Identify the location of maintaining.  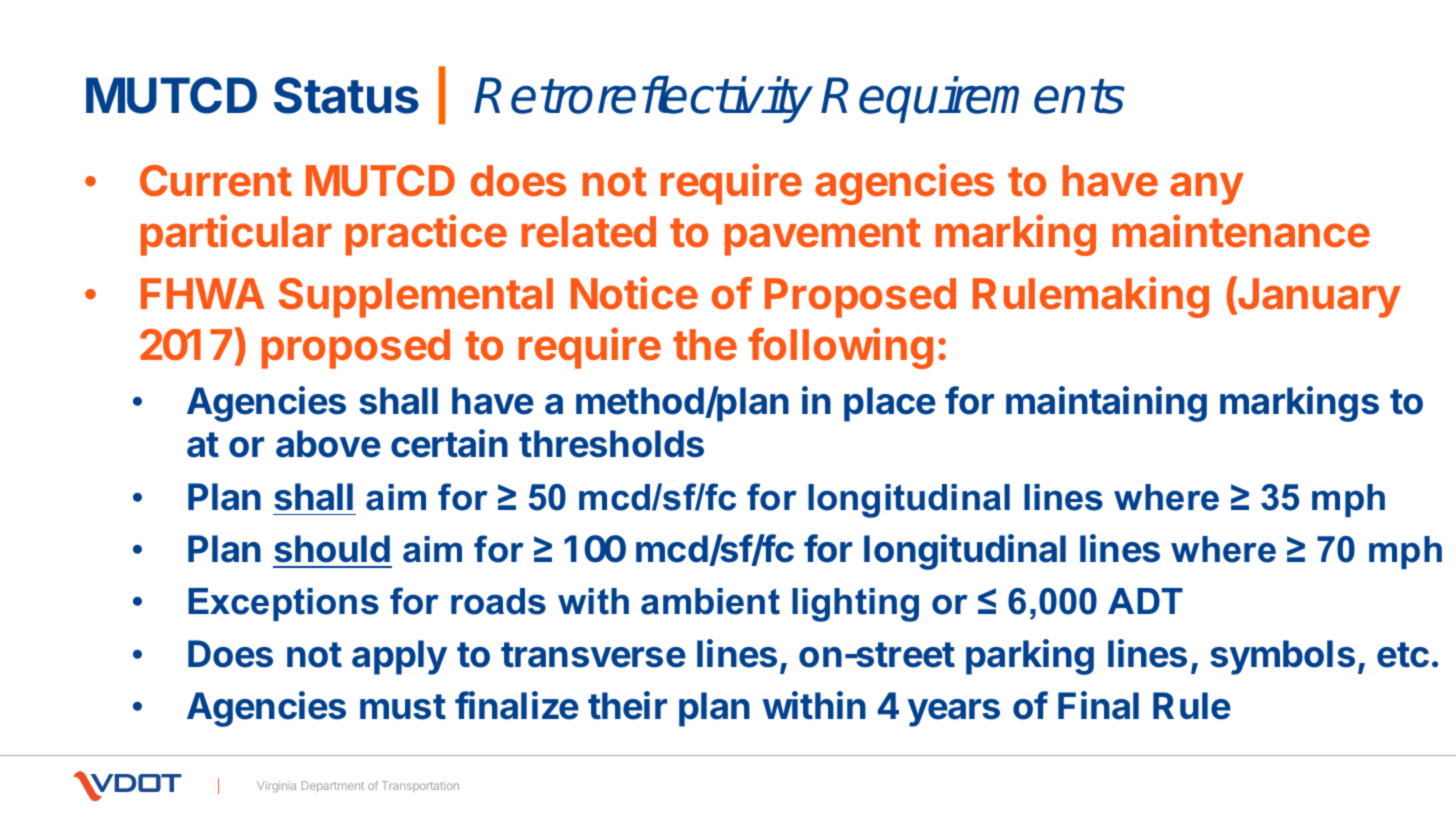
(1106, 404).
